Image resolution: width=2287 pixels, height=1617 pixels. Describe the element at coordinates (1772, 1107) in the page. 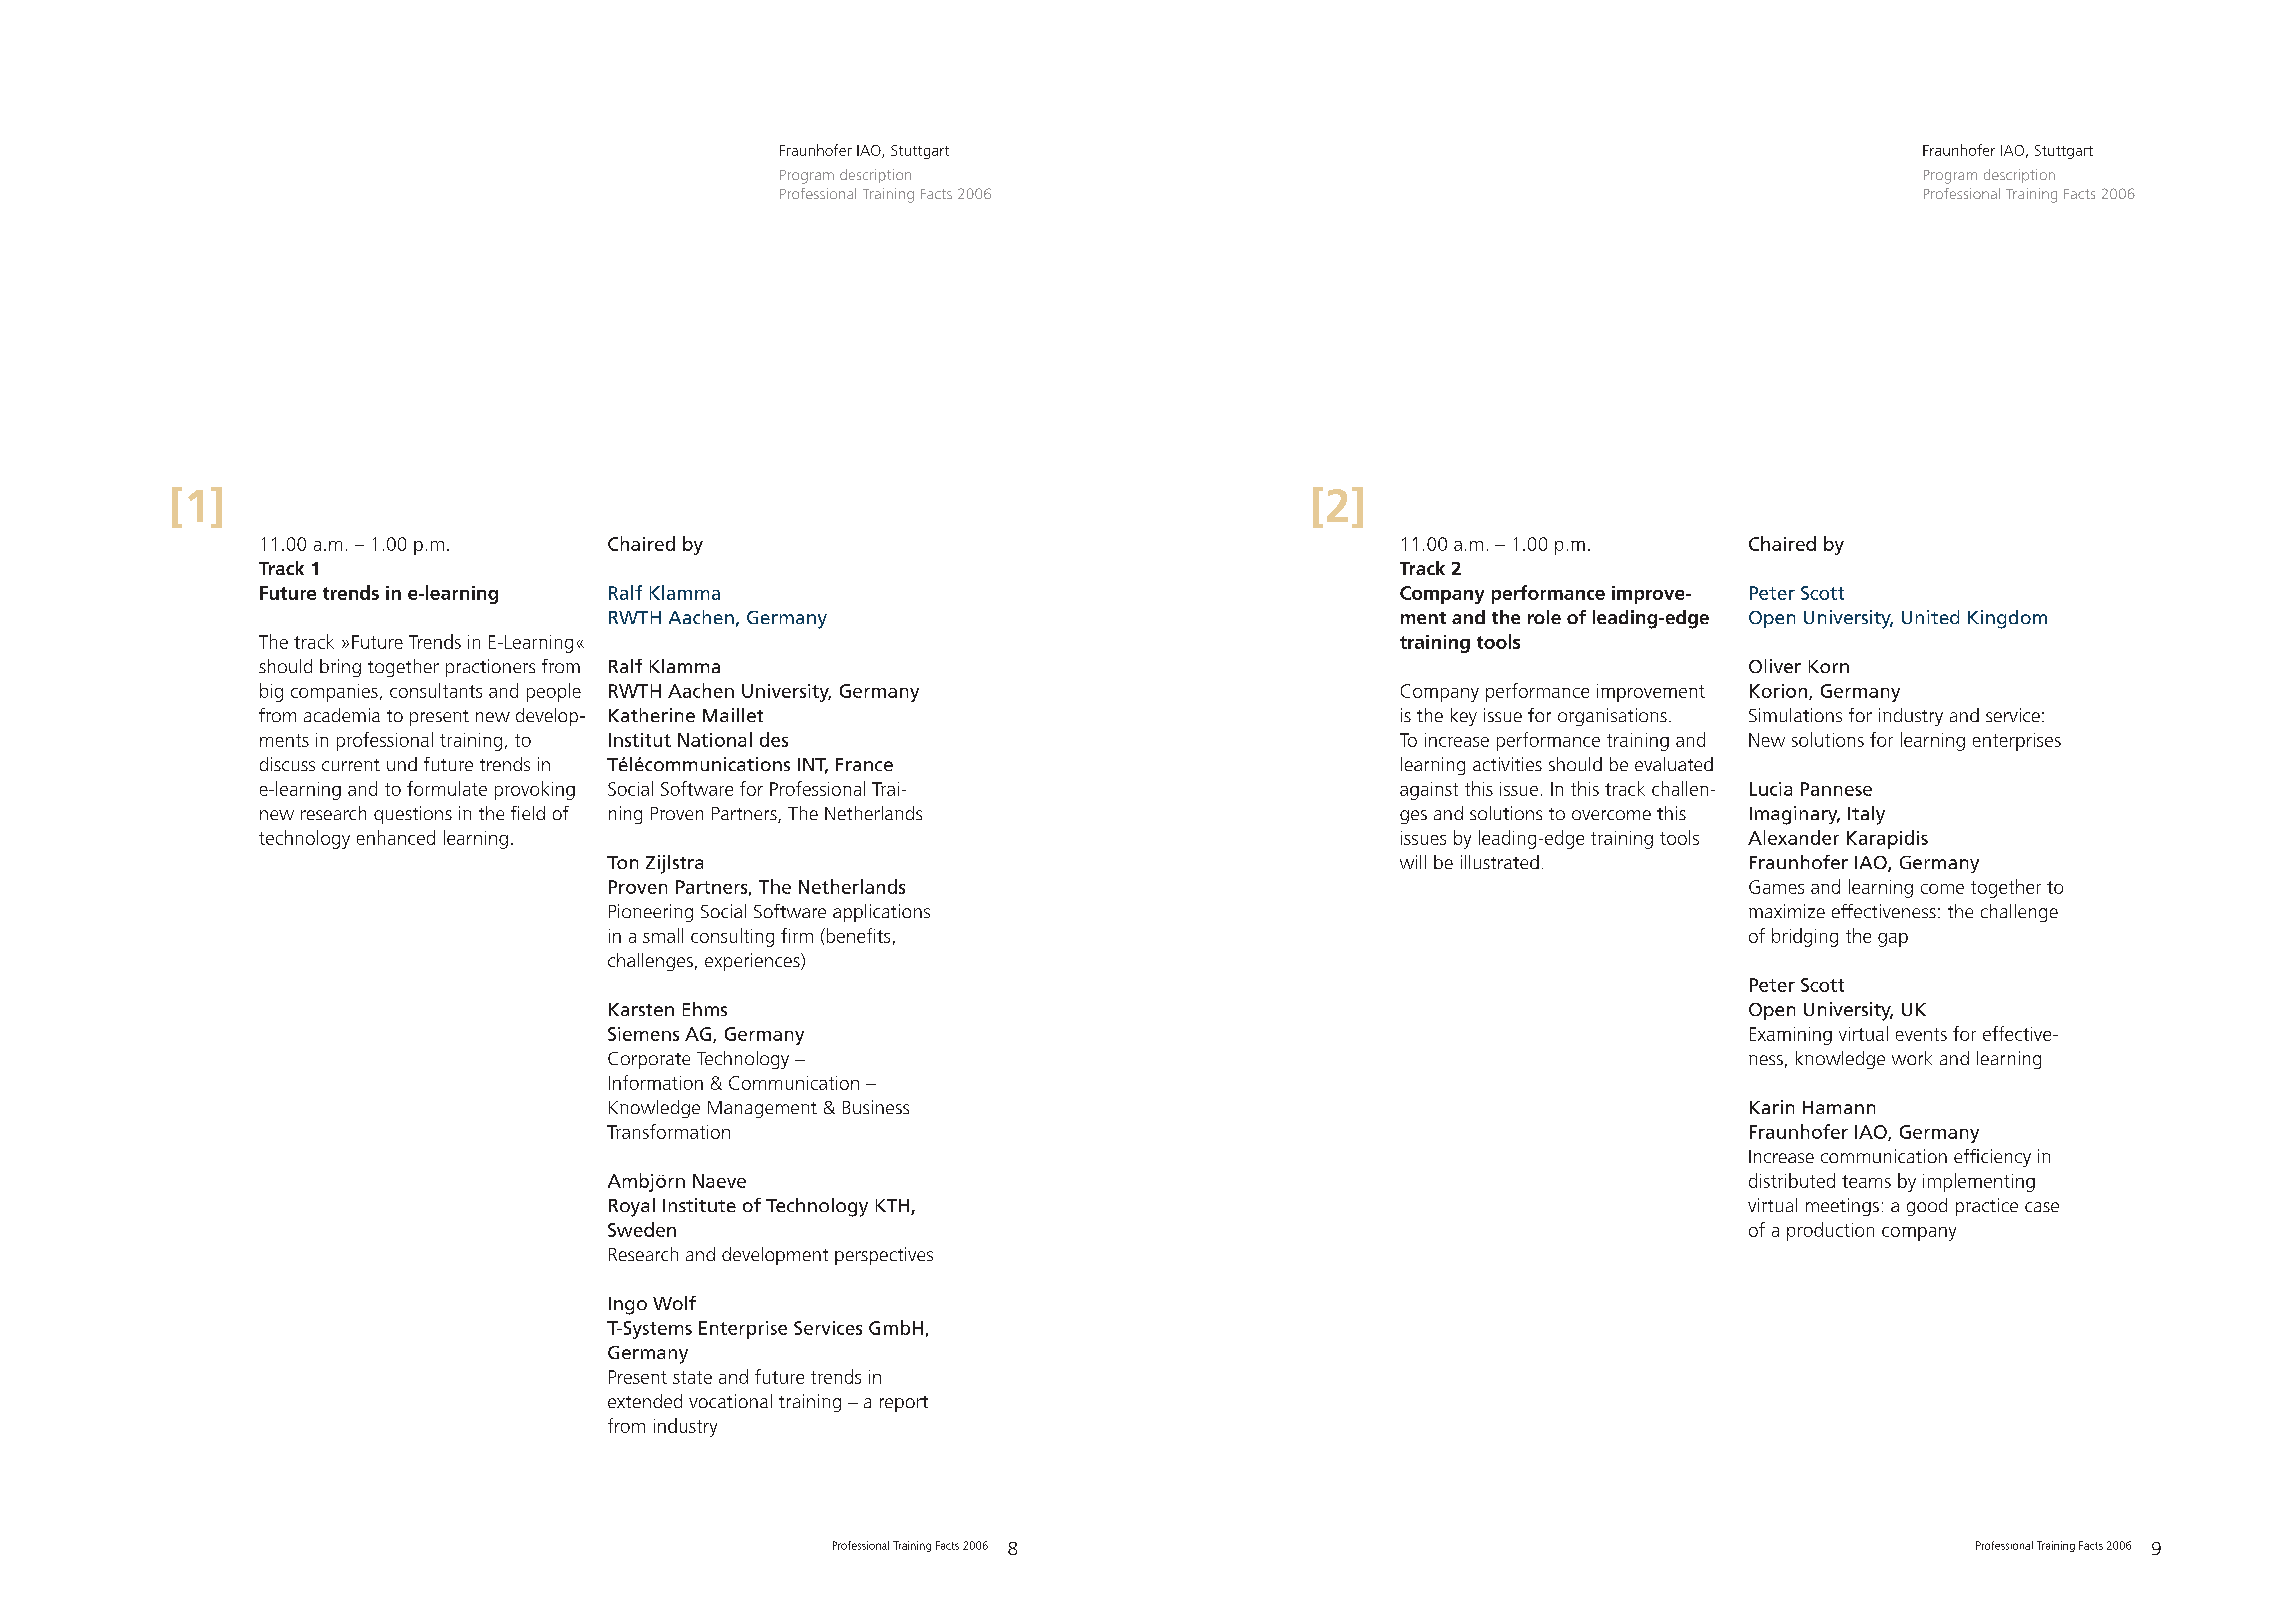

I see `Karin` at that location.
